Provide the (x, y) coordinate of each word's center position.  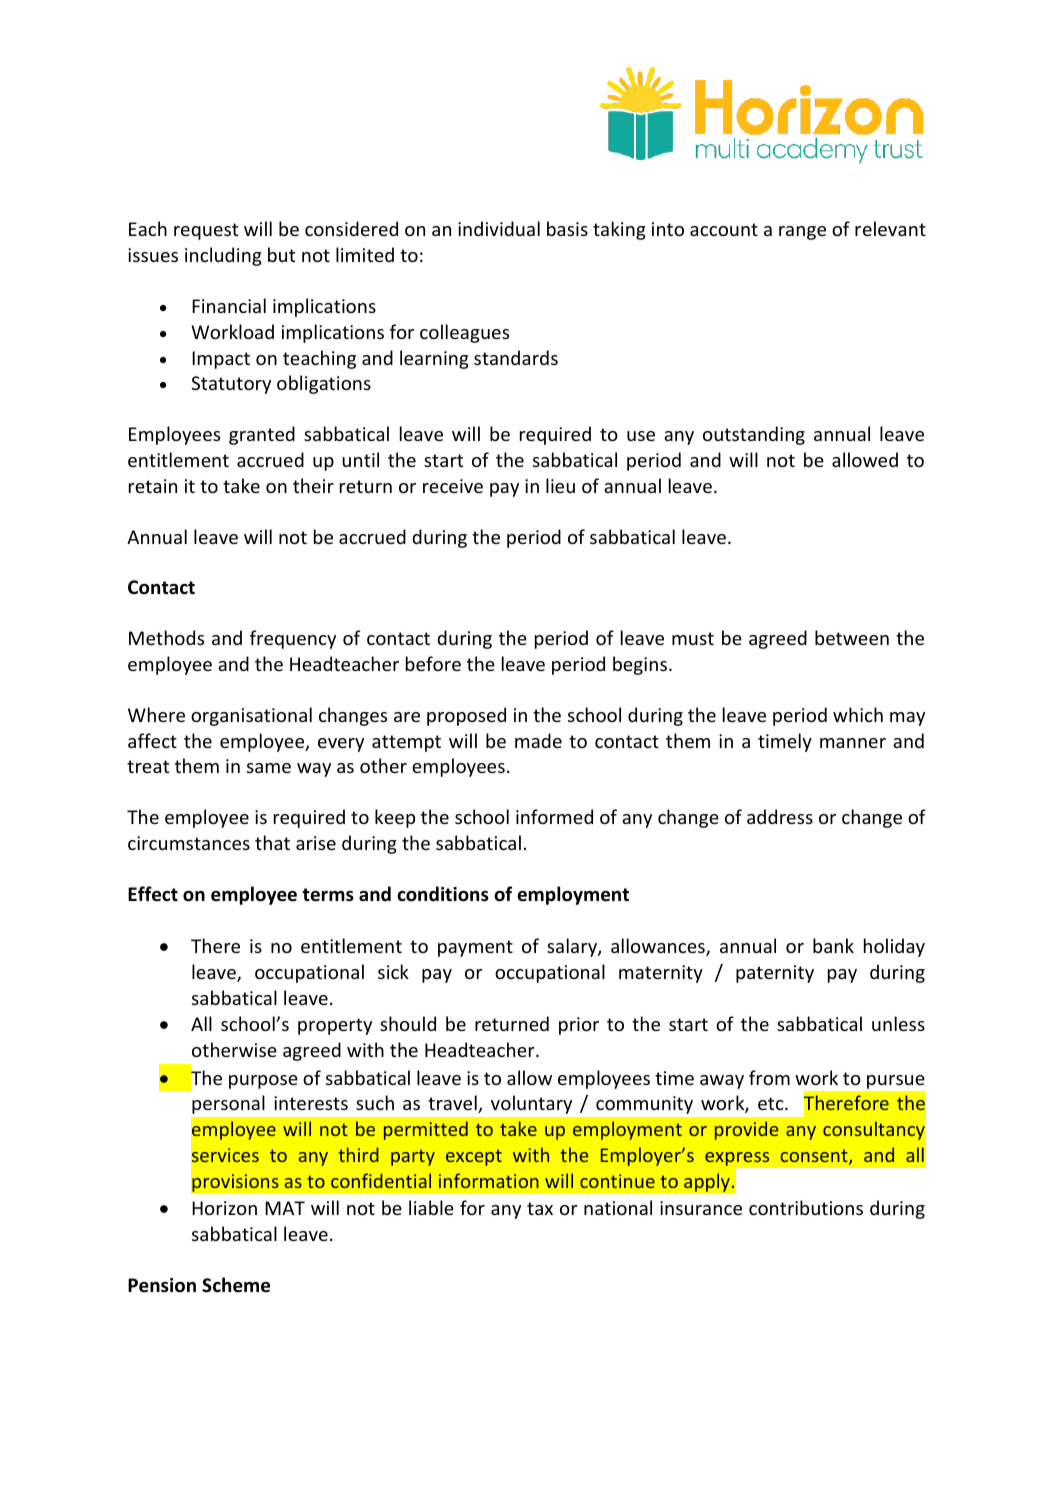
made (538, 740)
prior (579, 1026)
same (269, 768)
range (802, 233)
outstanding (754, 435)
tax (540, 1208)
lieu (560, 485)
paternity (775, 974)
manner (853, 743)
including (223, 256)
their (313, 485)
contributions (806, 1207)
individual (499, 228)
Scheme (236, 1285)
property (335, 1026)
